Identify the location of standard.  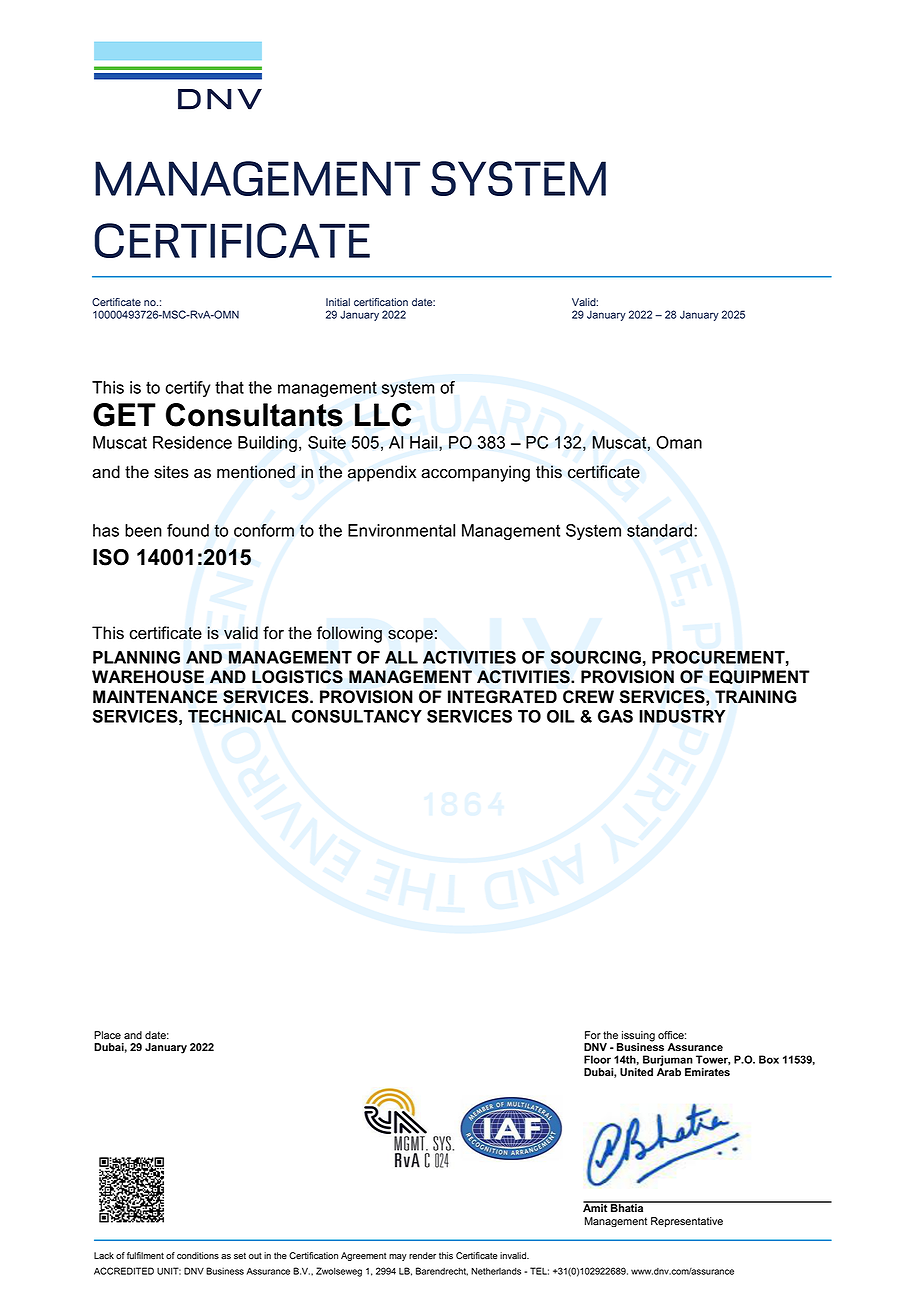
(659, 530).
